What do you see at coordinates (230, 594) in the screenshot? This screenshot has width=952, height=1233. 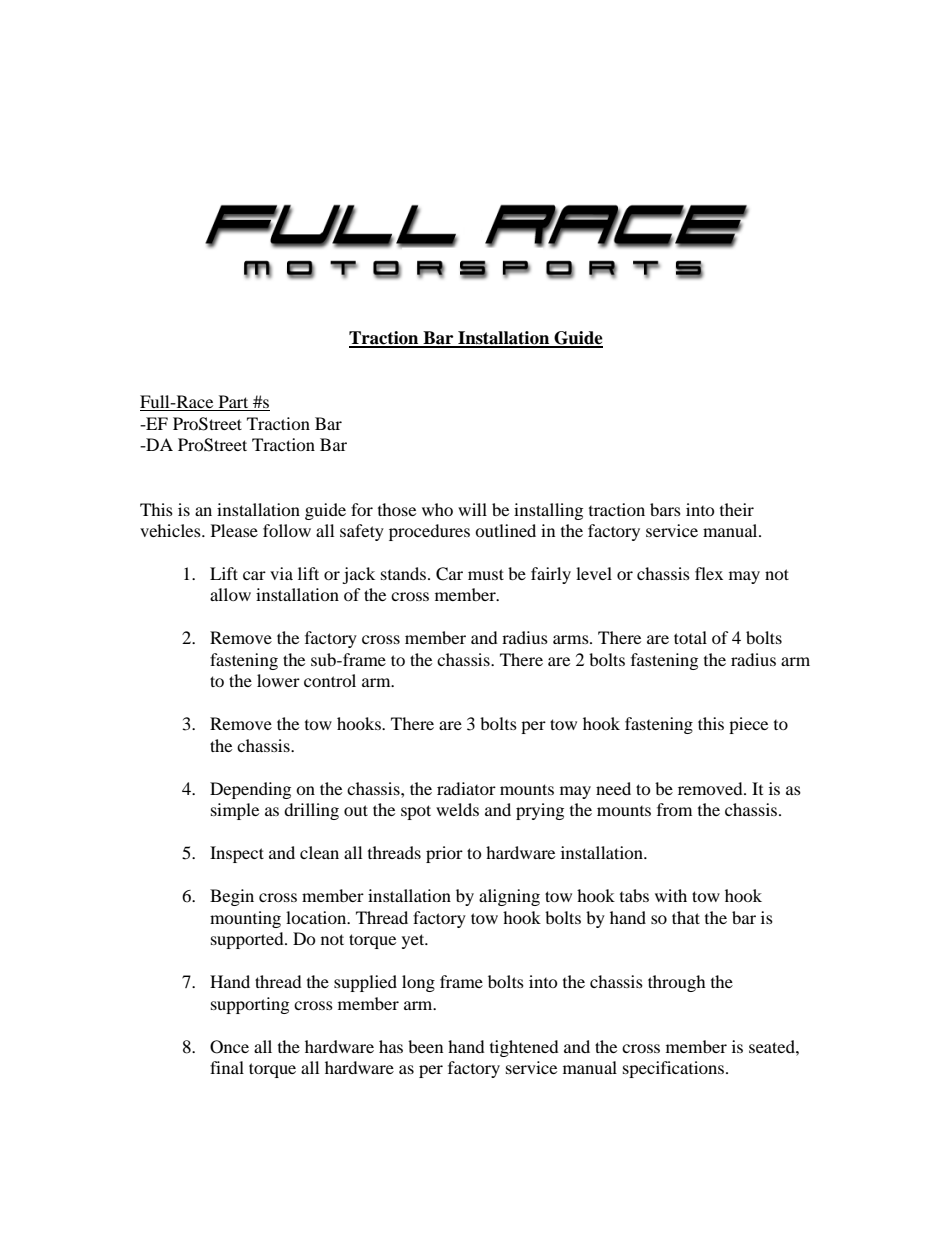 I see `allow` at bounding box center [230, 594].
